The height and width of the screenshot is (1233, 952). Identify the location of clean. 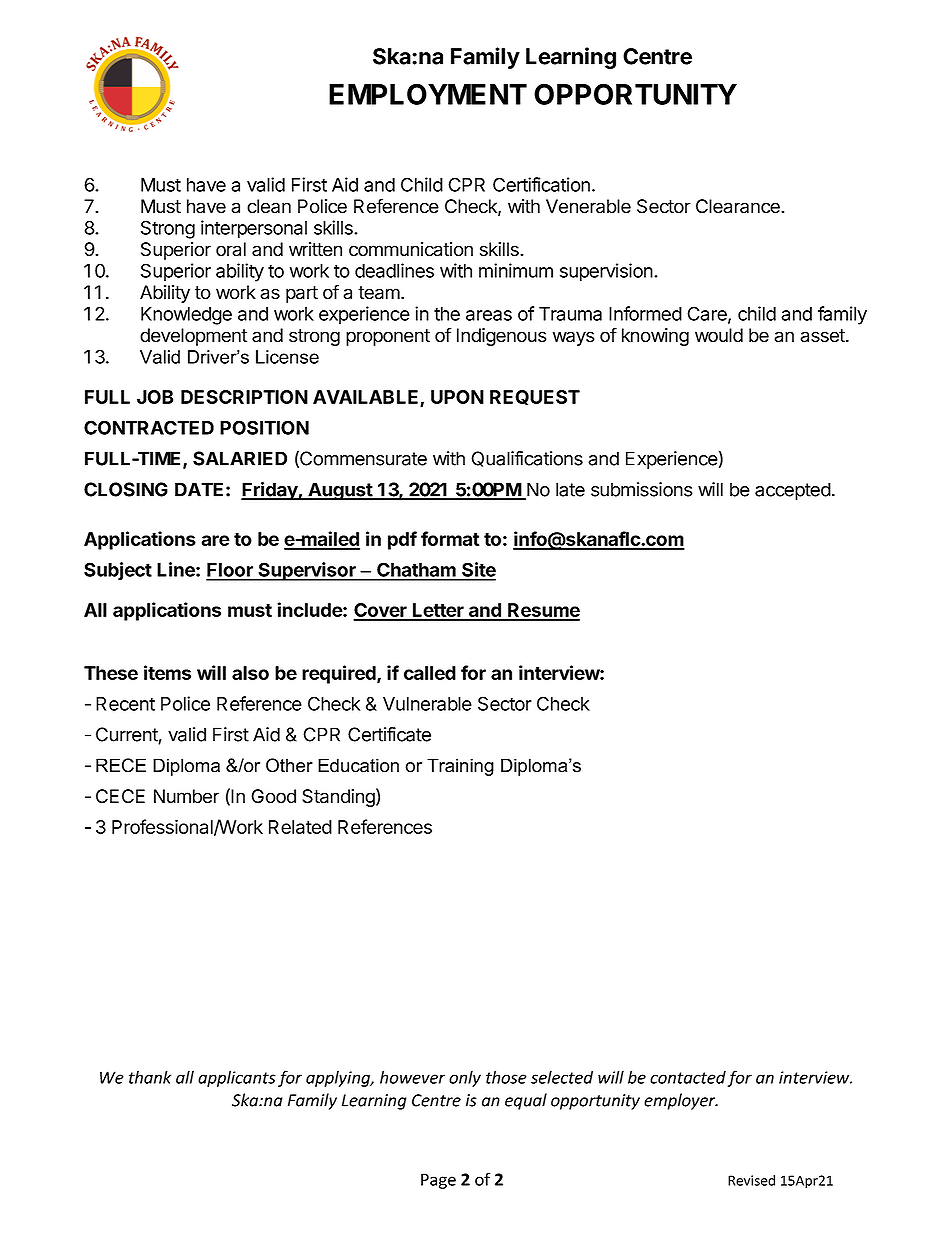
(269, 206).
